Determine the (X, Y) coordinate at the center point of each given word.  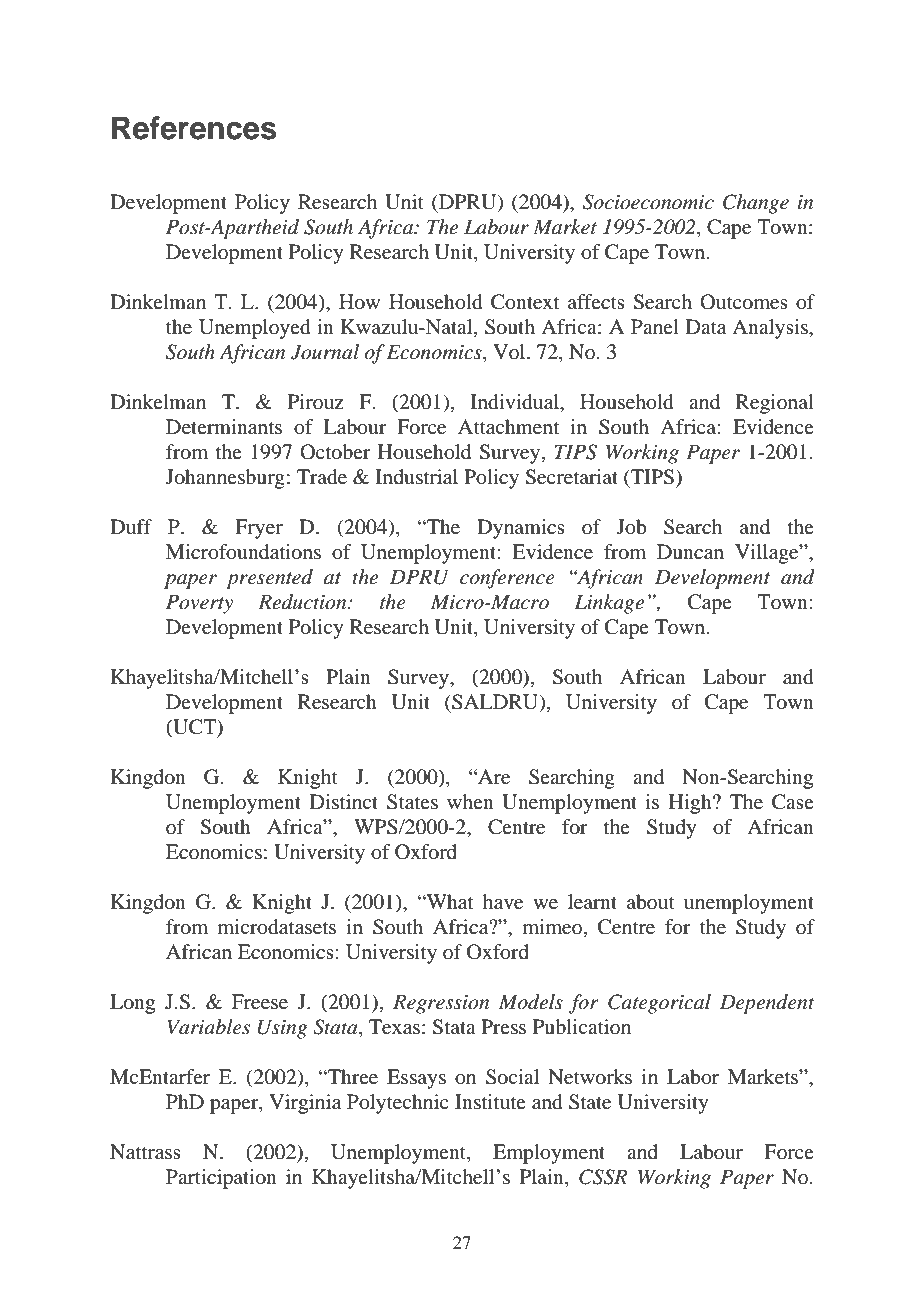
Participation (221, 1179)
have (503, 902)
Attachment (508, 427)
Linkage (609, 604)
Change (756, 204)
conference (507, 579)
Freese (260, 1002)
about (651, 902)
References (194, 128)
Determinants (224, 427)
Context (525, 302)
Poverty (199, 604)
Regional (775, 404)
